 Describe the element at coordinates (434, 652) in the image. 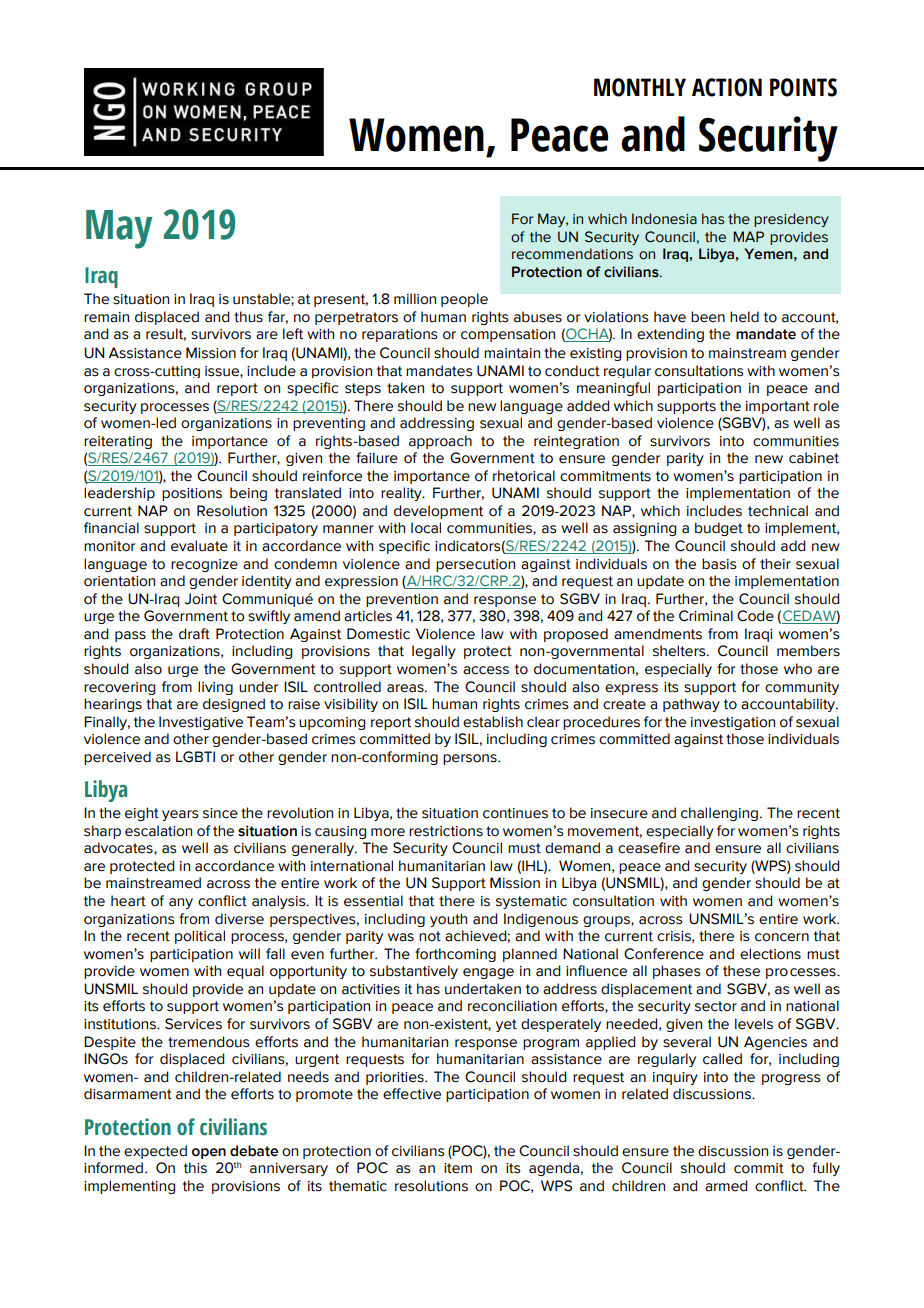

I see `legally` at that location.
